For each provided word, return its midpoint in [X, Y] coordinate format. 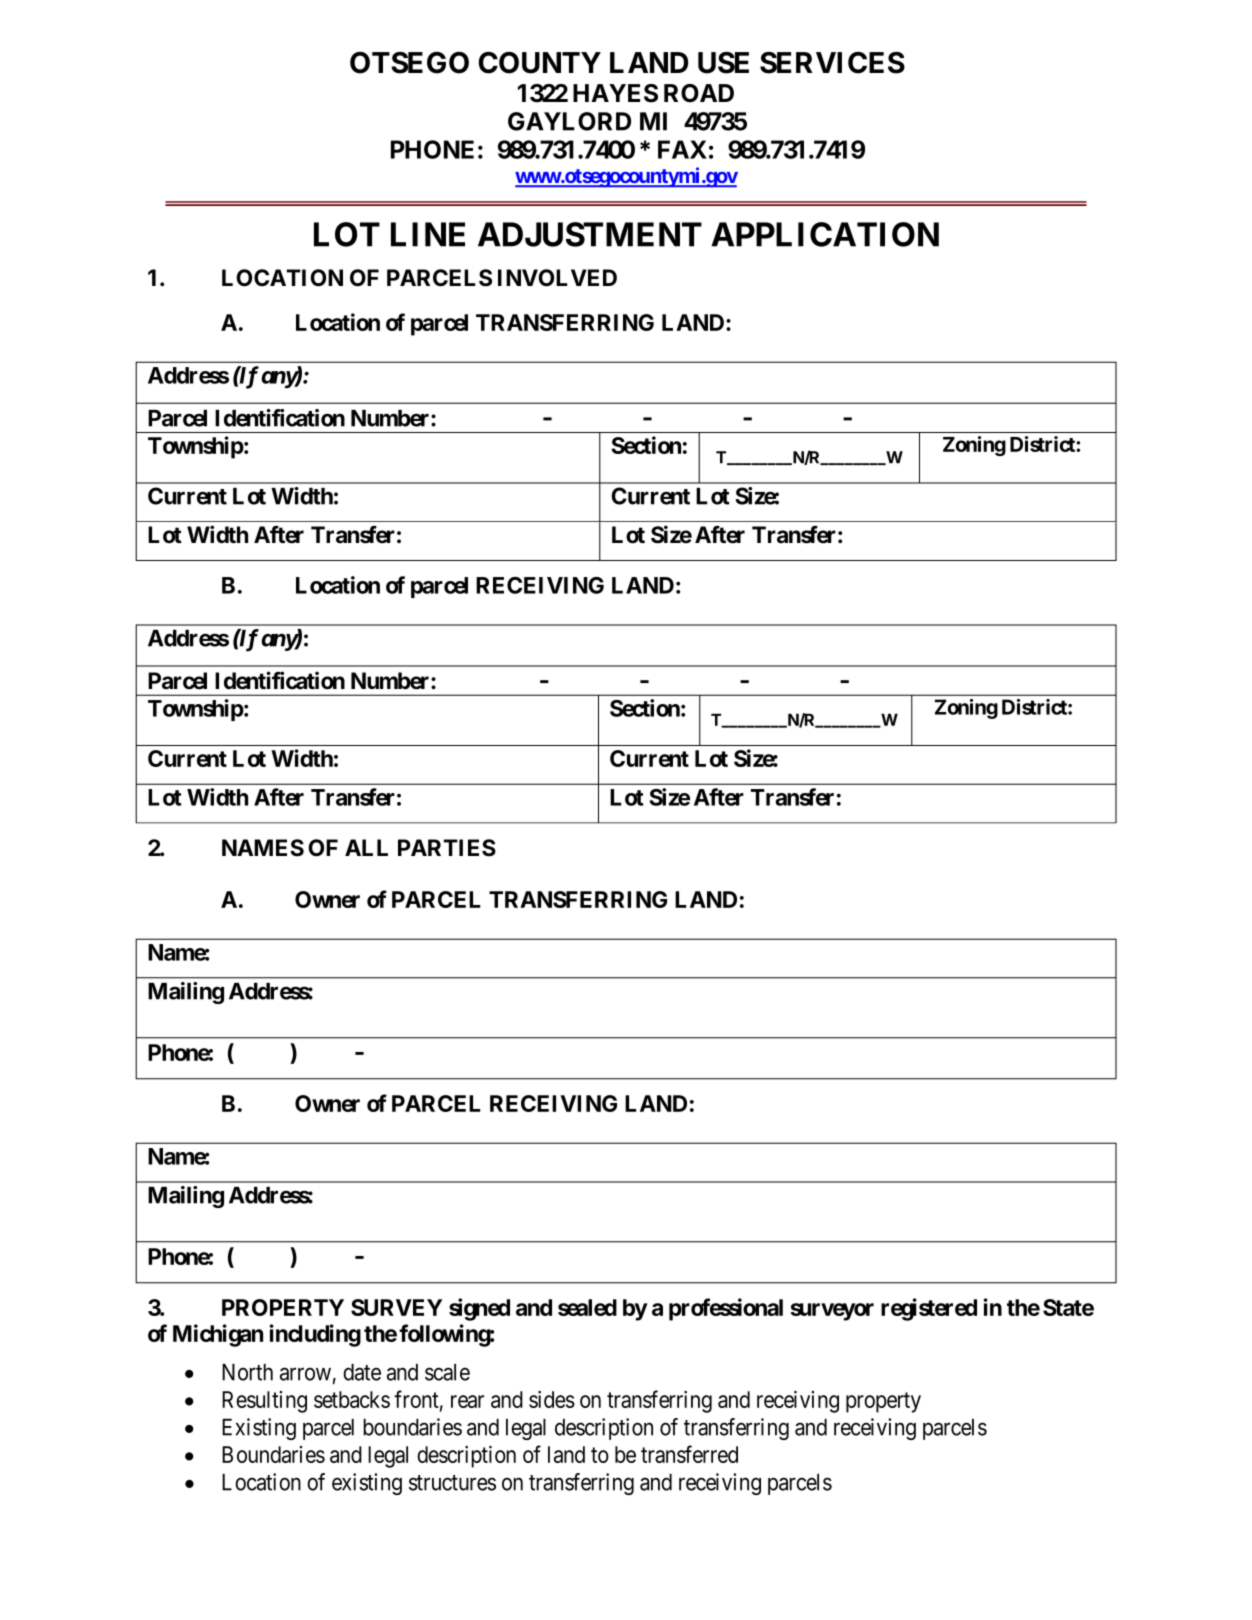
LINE [428, 234]
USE [723, 63]
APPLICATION [825, 234]
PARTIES [447, 848]
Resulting [264, 1402]
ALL [366, 847]
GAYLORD [569, 121]
